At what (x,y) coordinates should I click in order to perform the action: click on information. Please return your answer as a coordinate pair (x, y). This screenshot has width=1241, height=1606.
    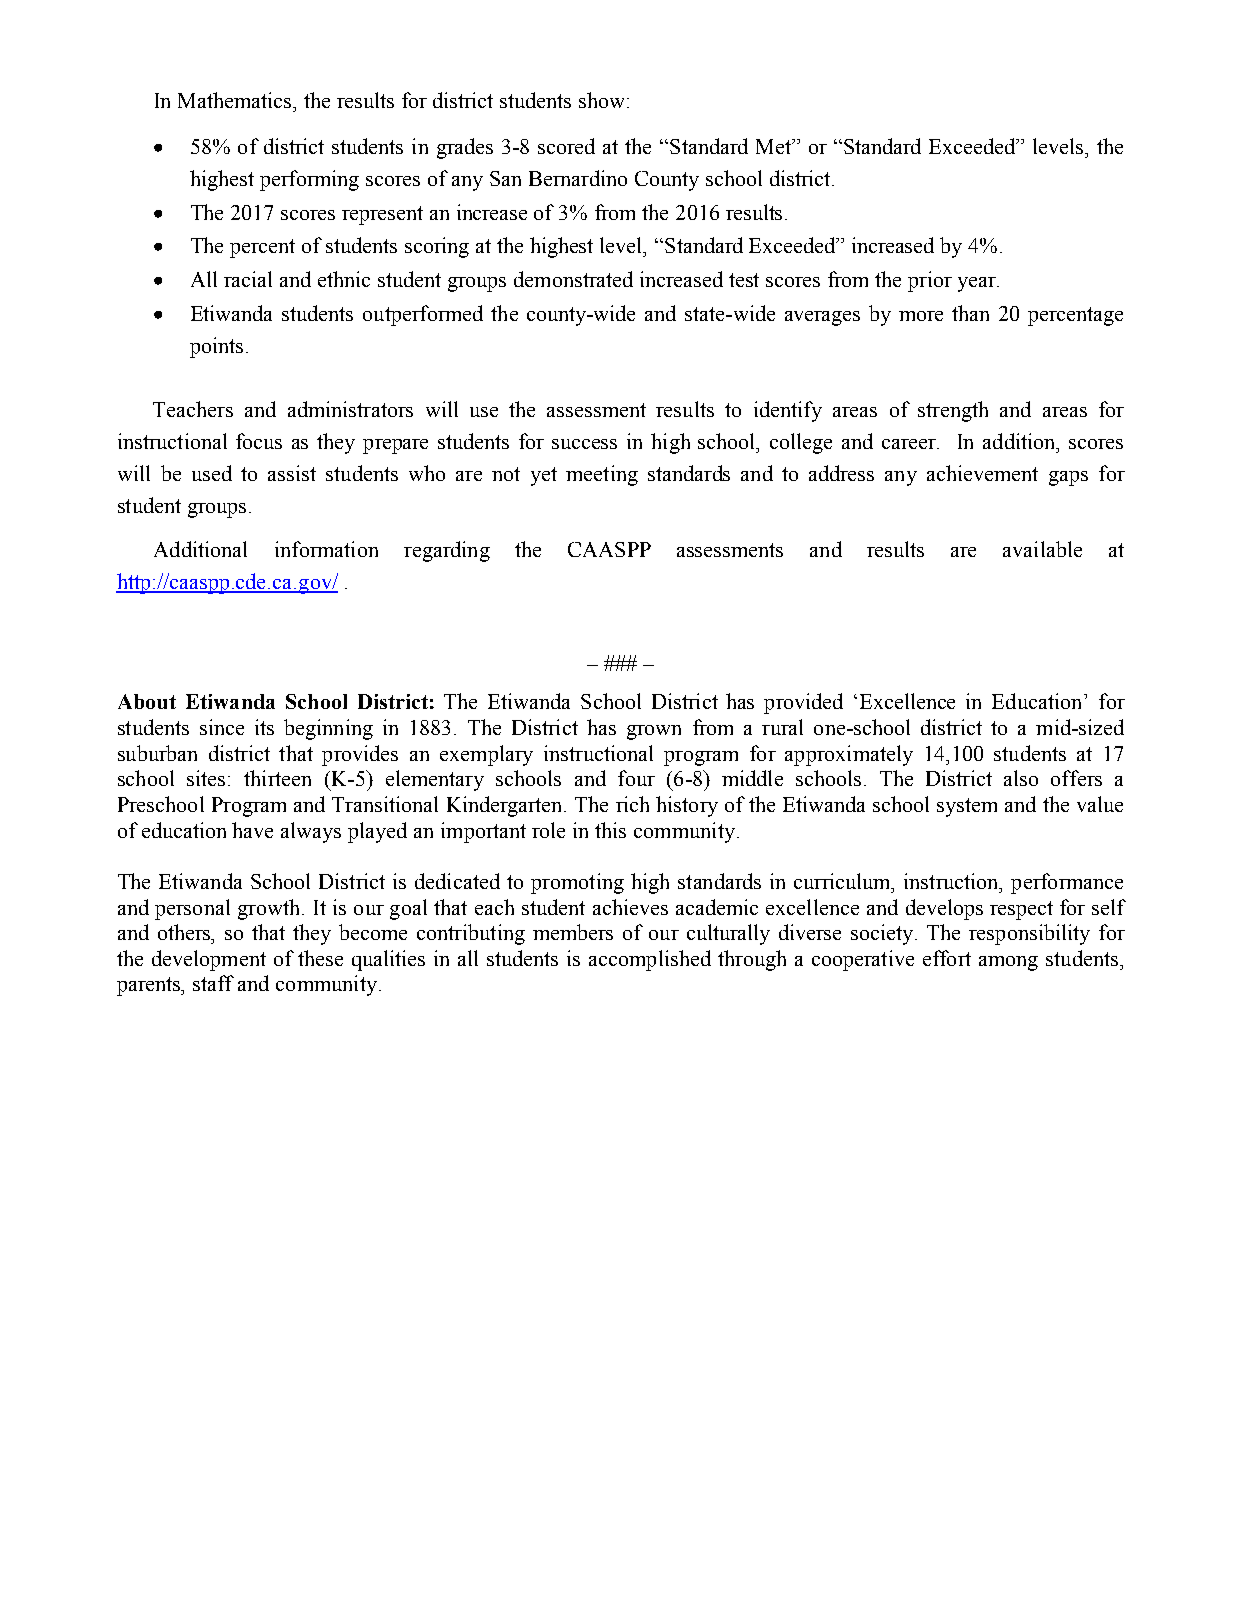
    Looking at the image, I should click on (326, 549).
